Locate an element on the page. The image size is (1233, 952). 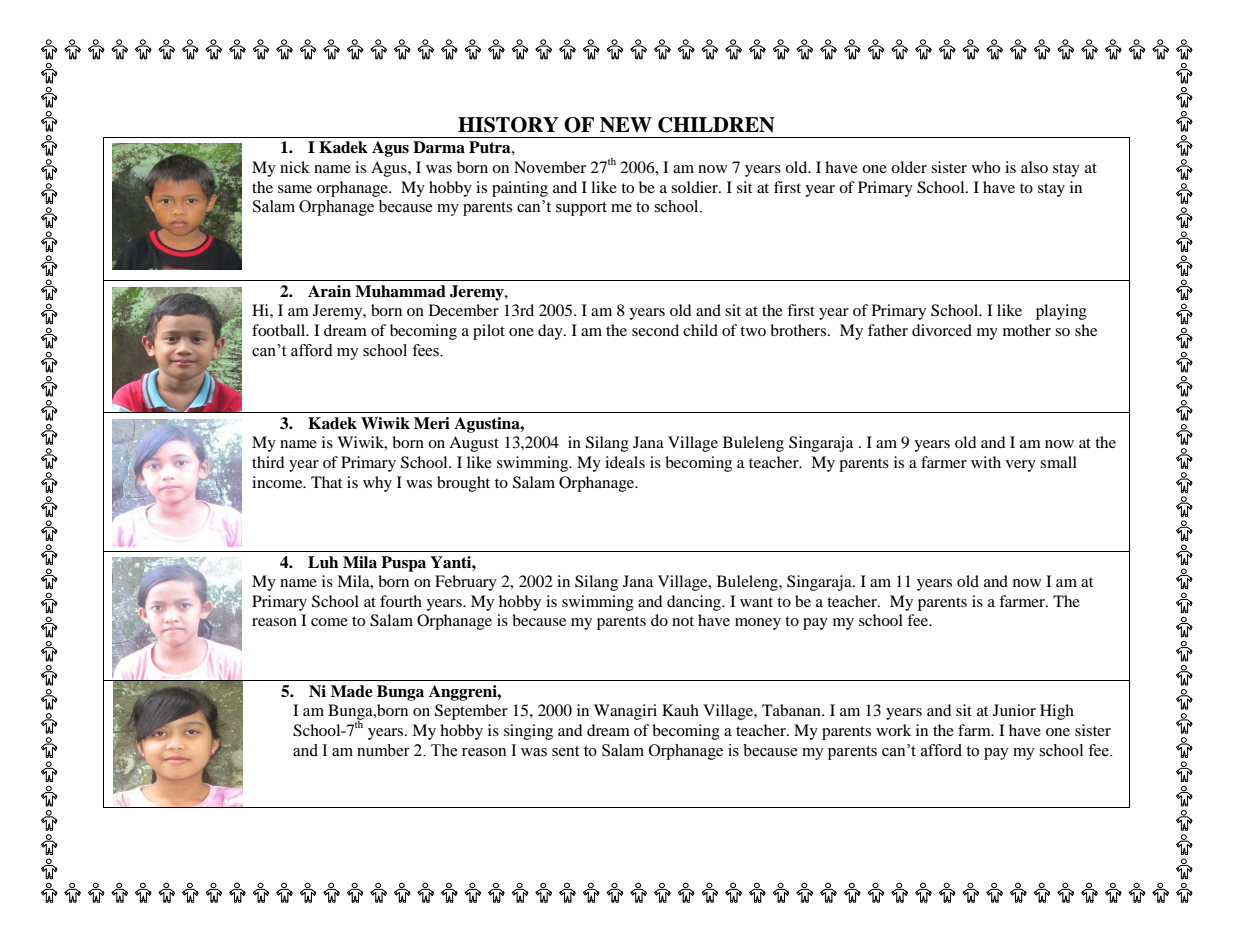
NEW is located at coordinates (626, 125).
